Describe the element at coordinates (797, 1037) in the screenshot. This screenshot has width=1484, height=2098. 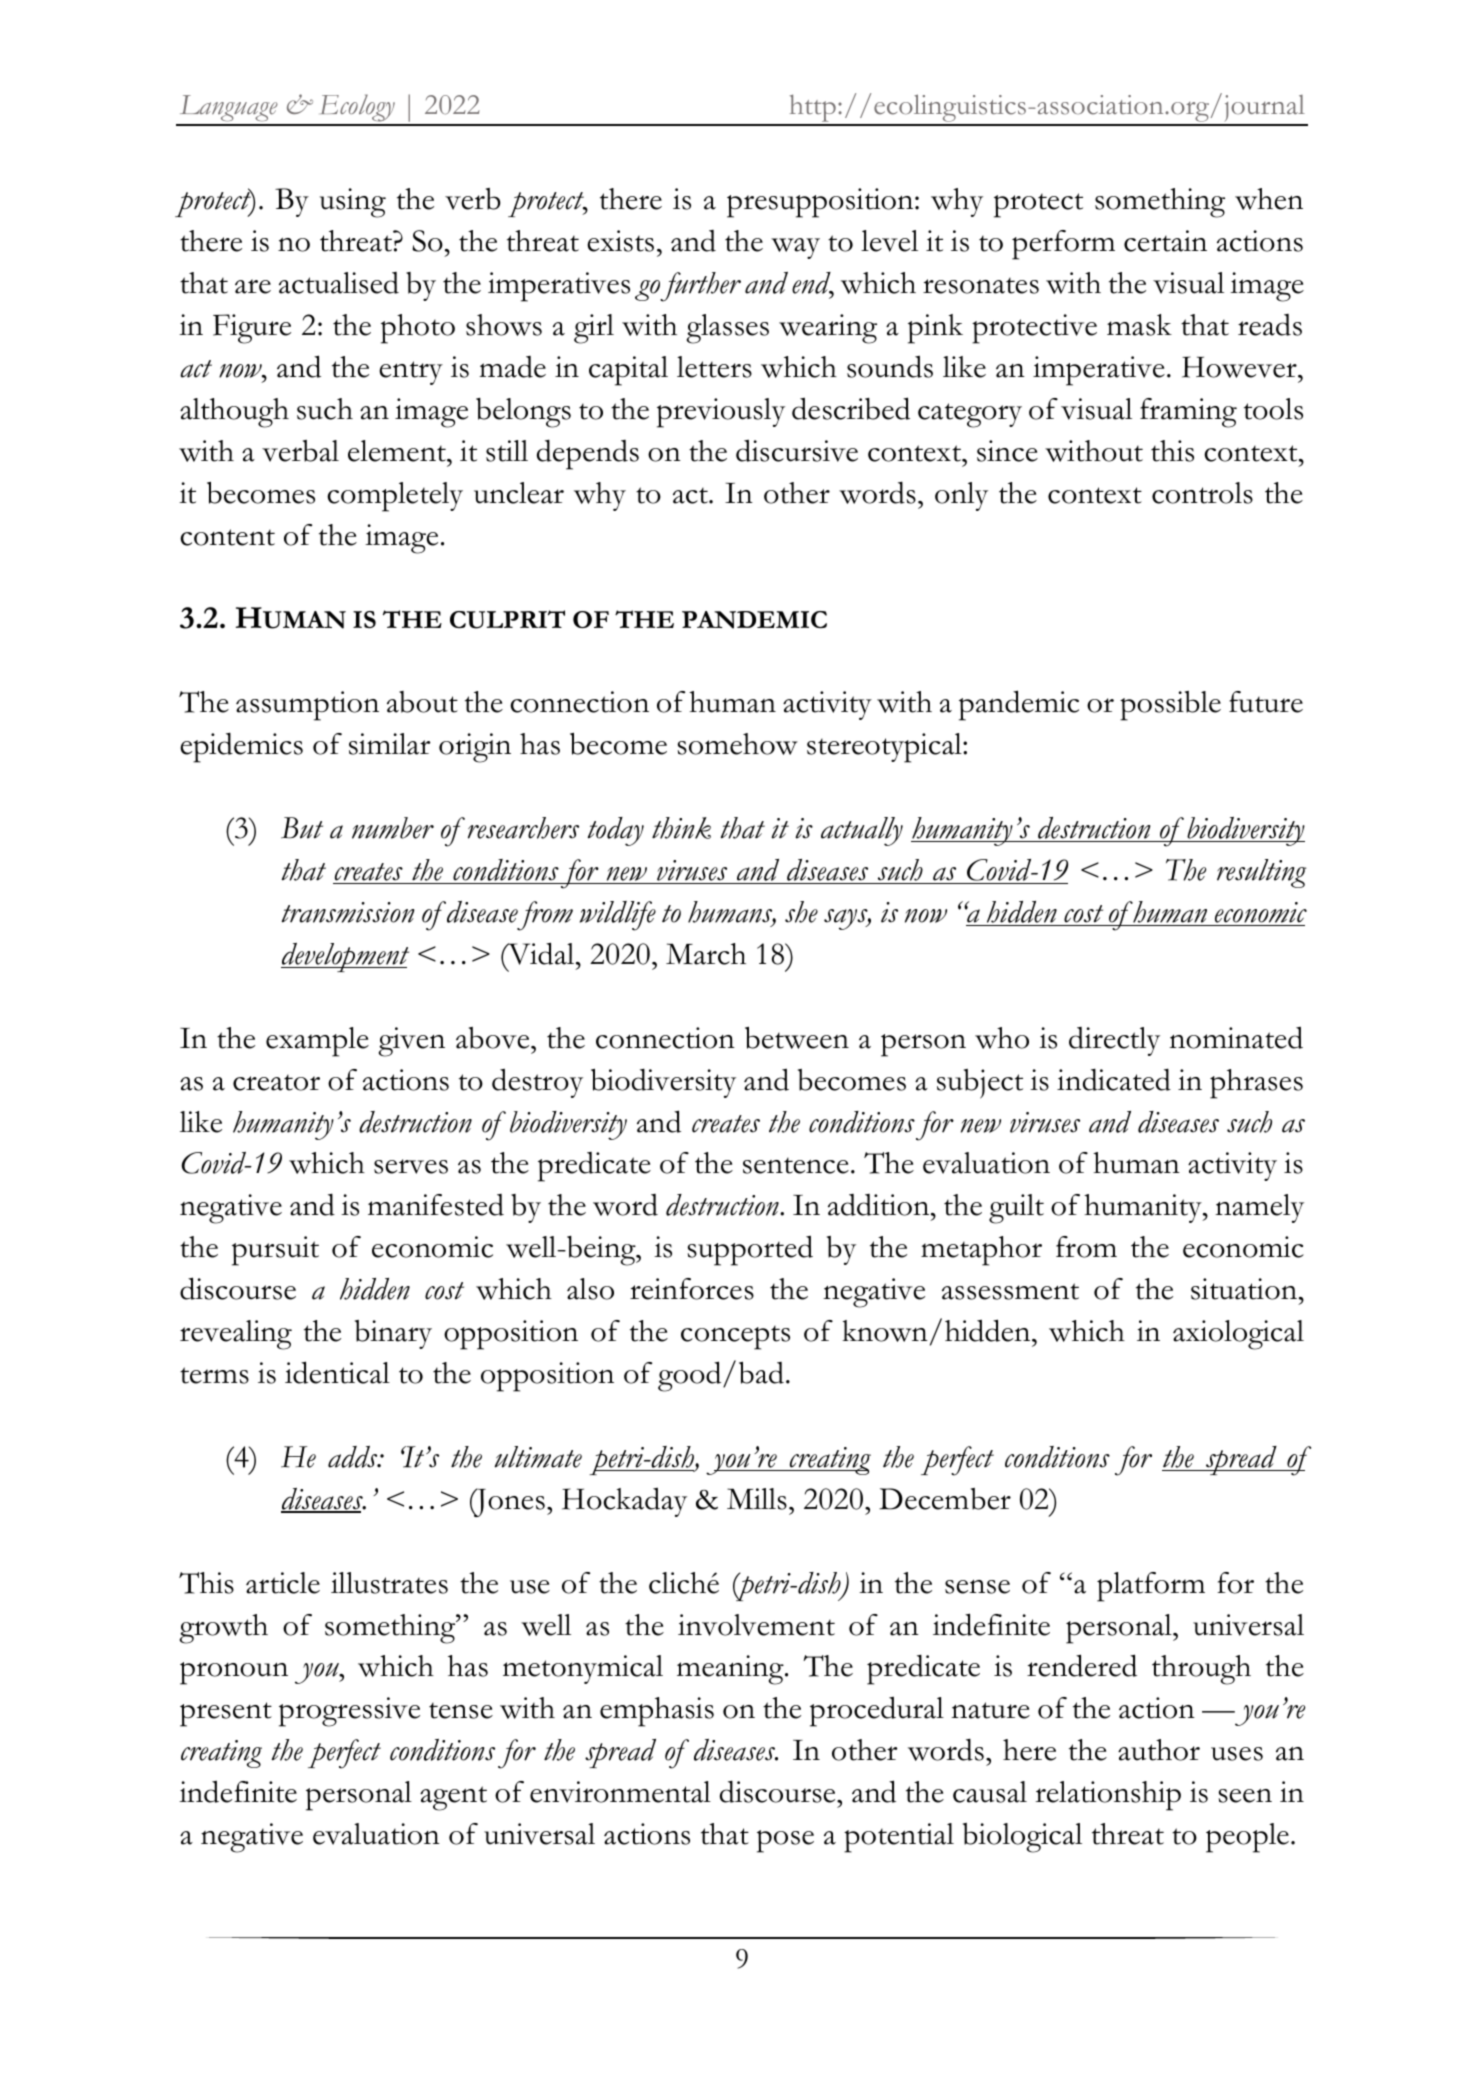
I see `between` at that location.
